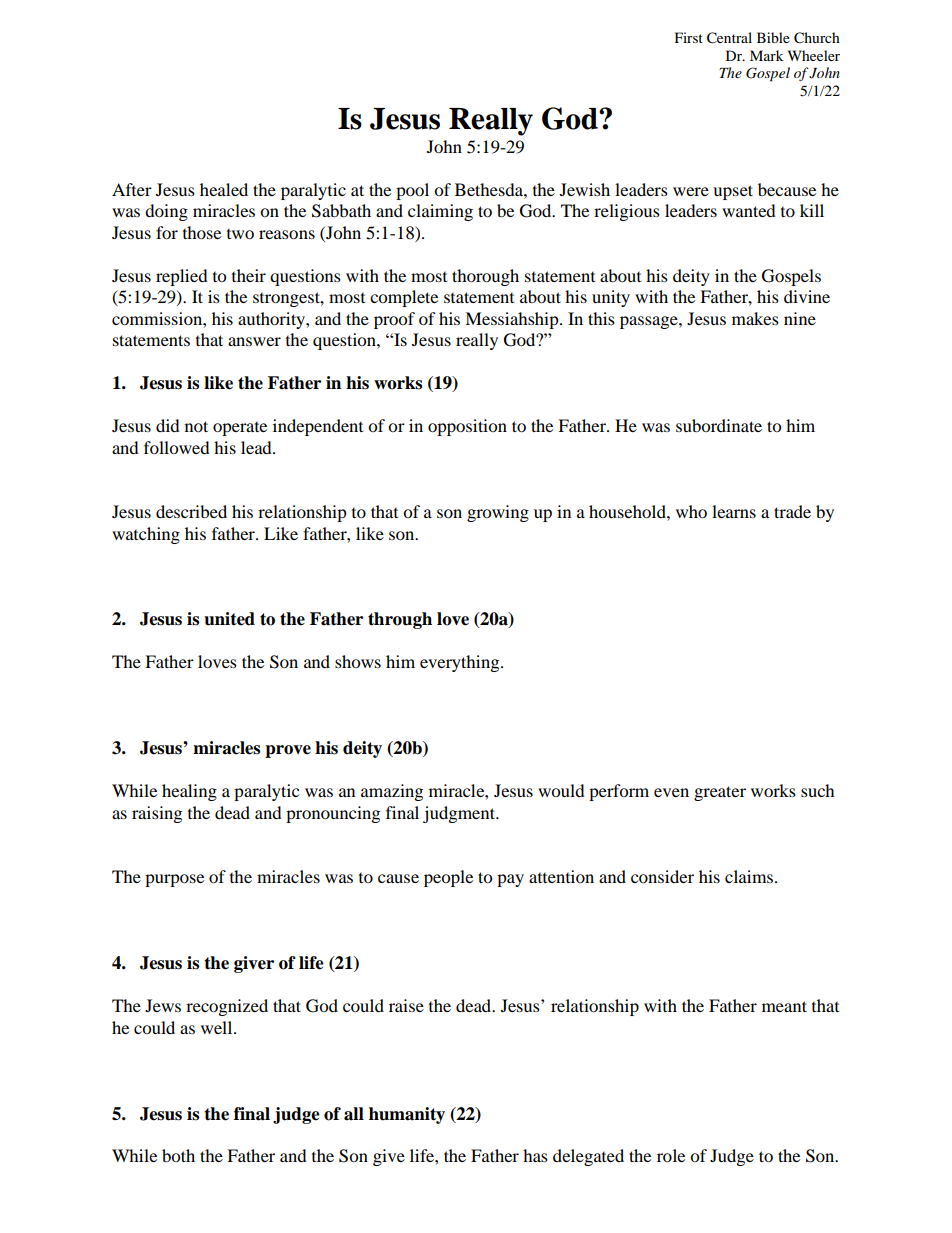 This screenshot has width=952, height=1233. What do you see at coordinates (224, 189) in the screenshot?
I see `healed` at bounding box center [224, 189].
